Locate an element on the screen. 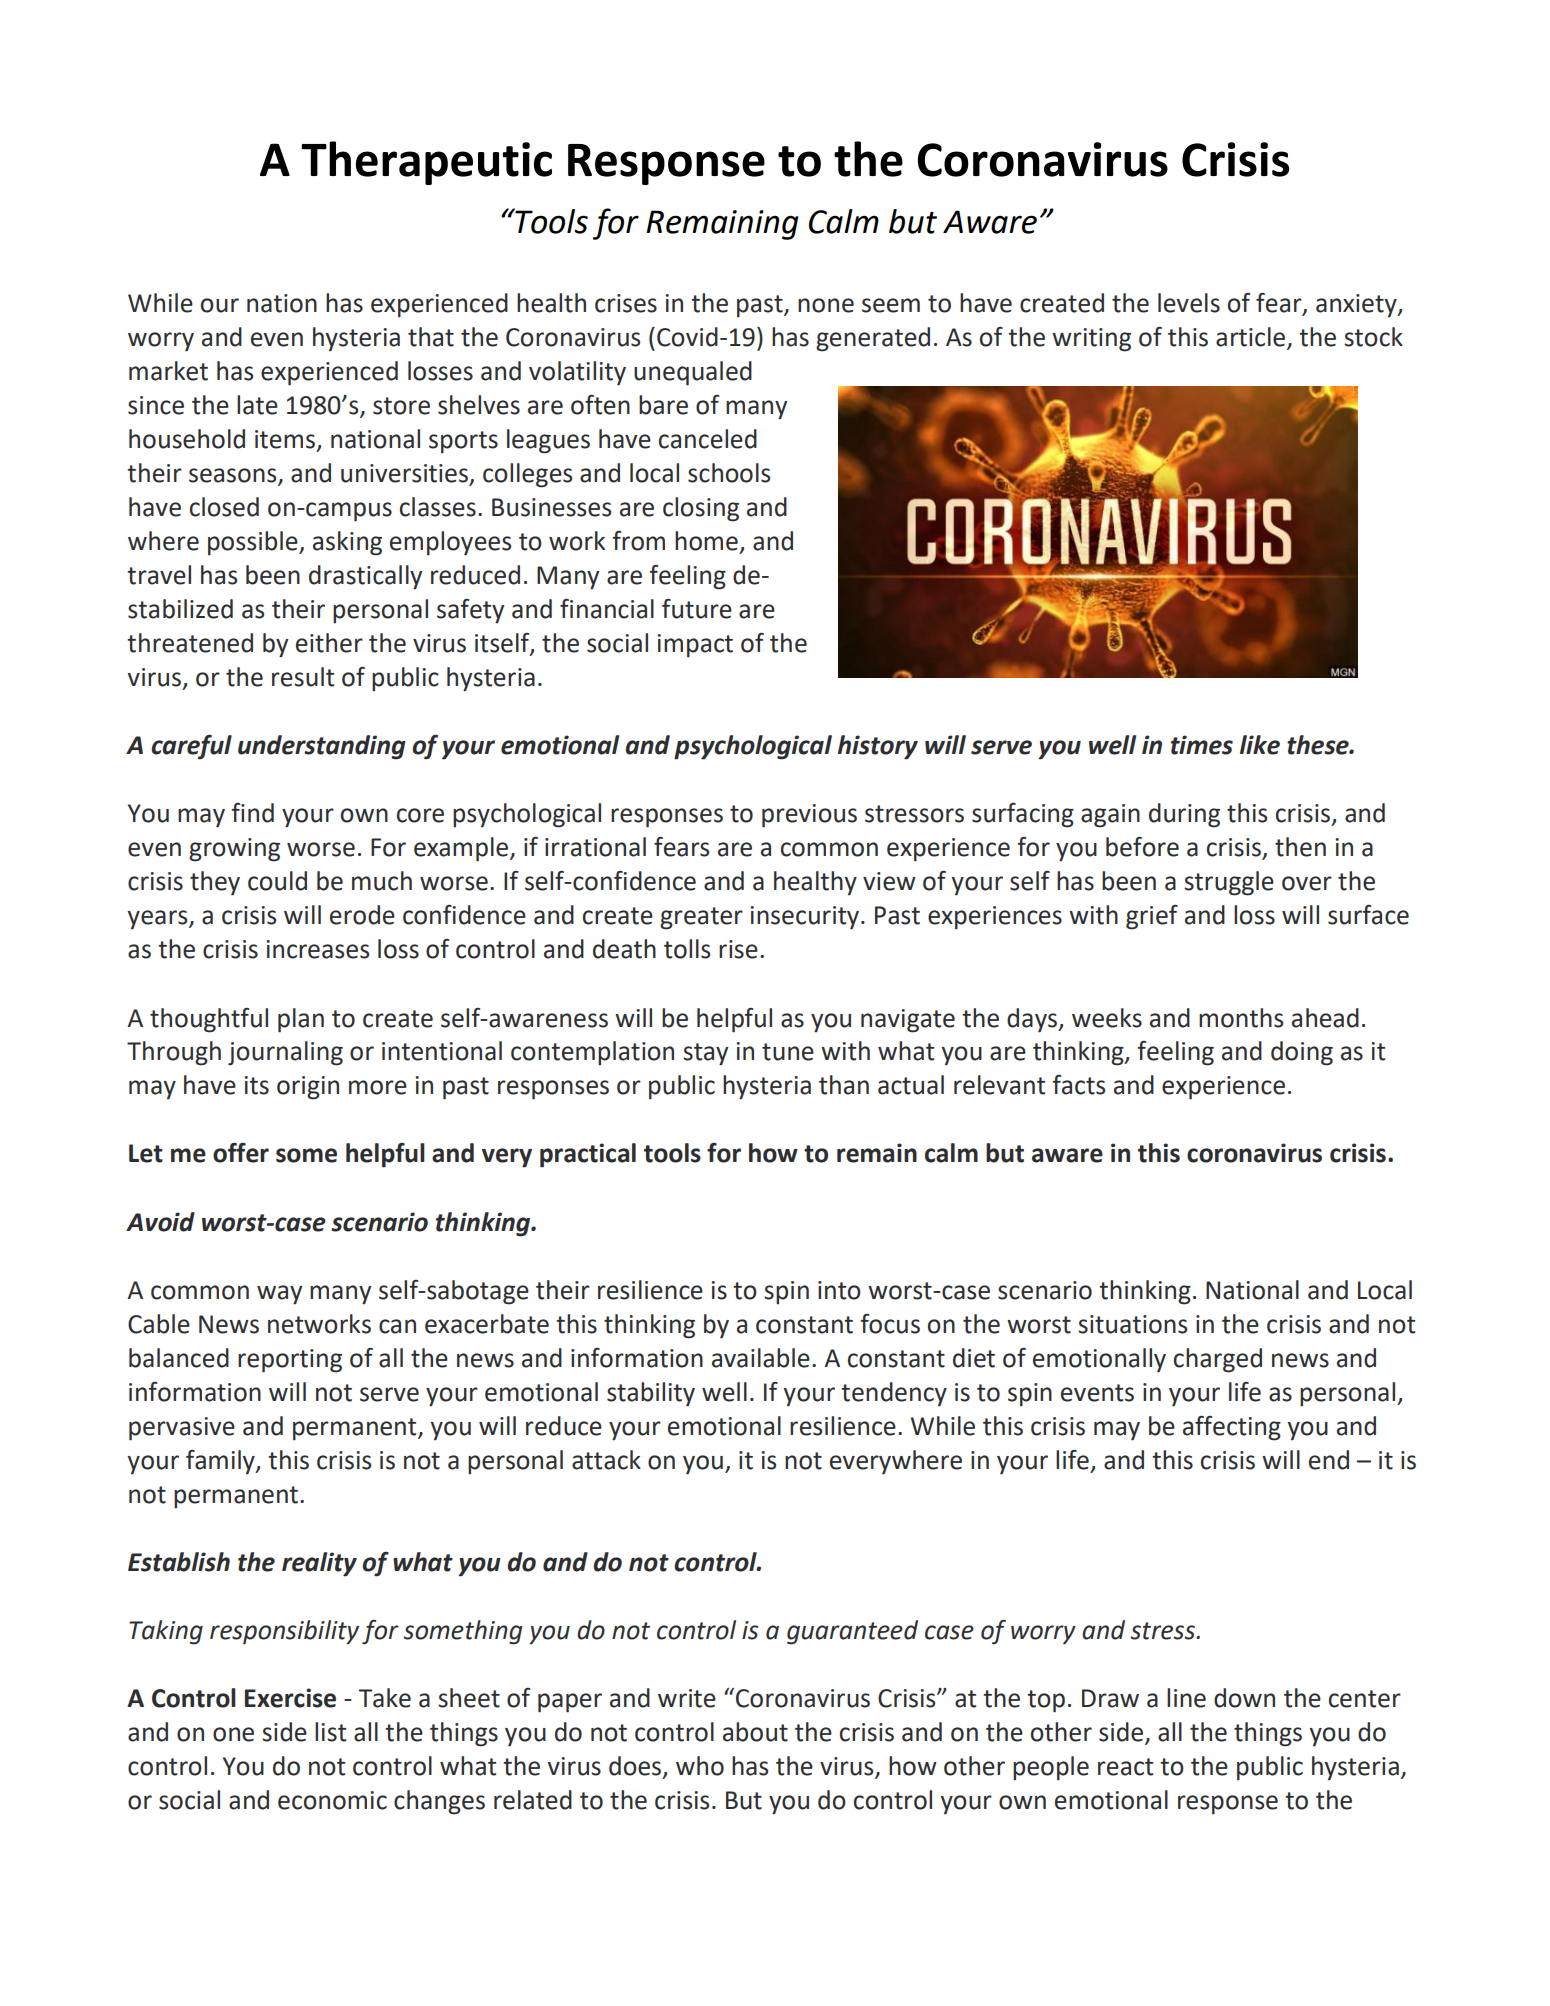 The width and height of the screenshot is (1550, 2006). reporting is located at coordinates (290, 1361).
